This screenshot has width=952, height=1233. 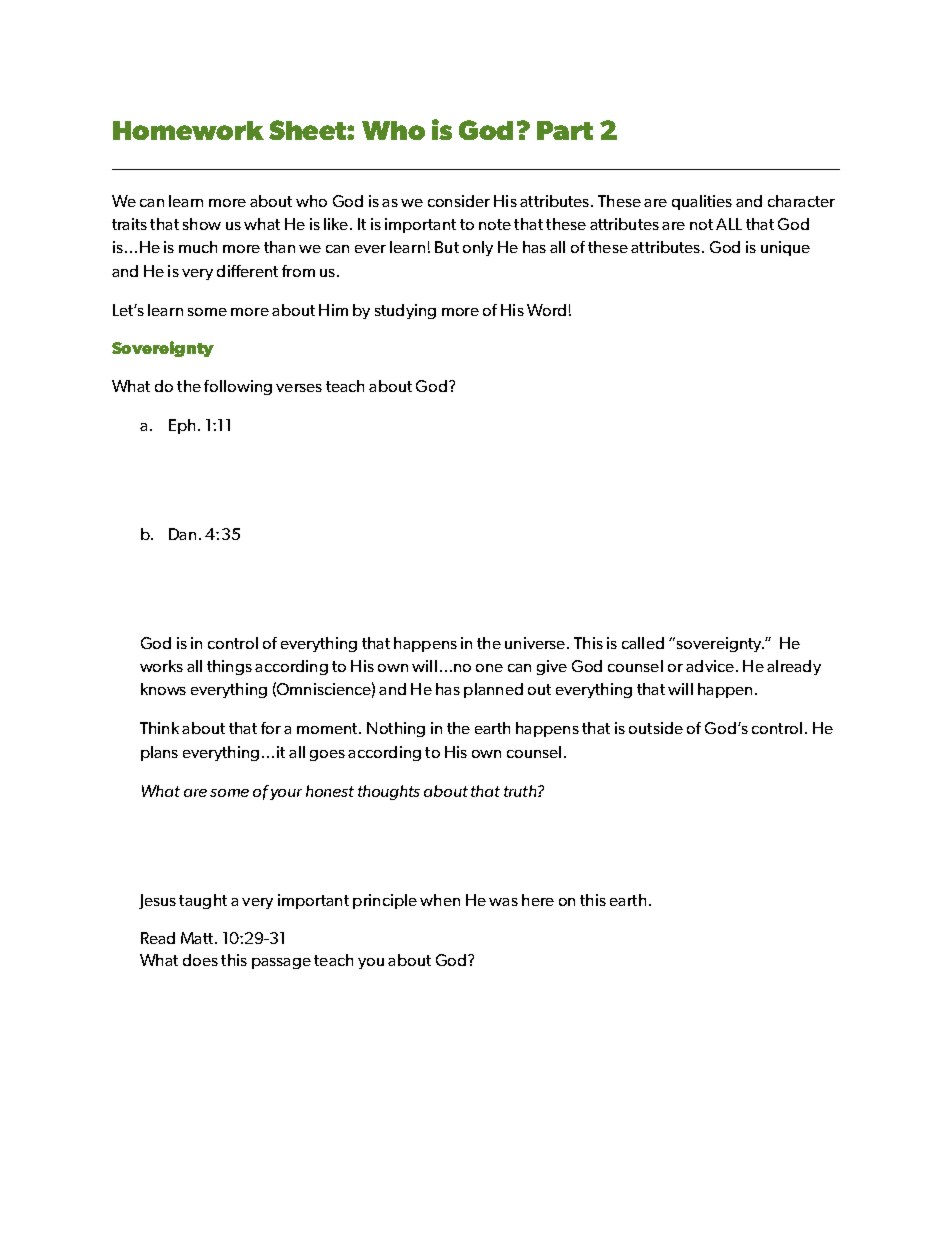 What do you see at coordinates (643, 643) in the screenshot?
I see `called` at bounding box center [643, 643].
